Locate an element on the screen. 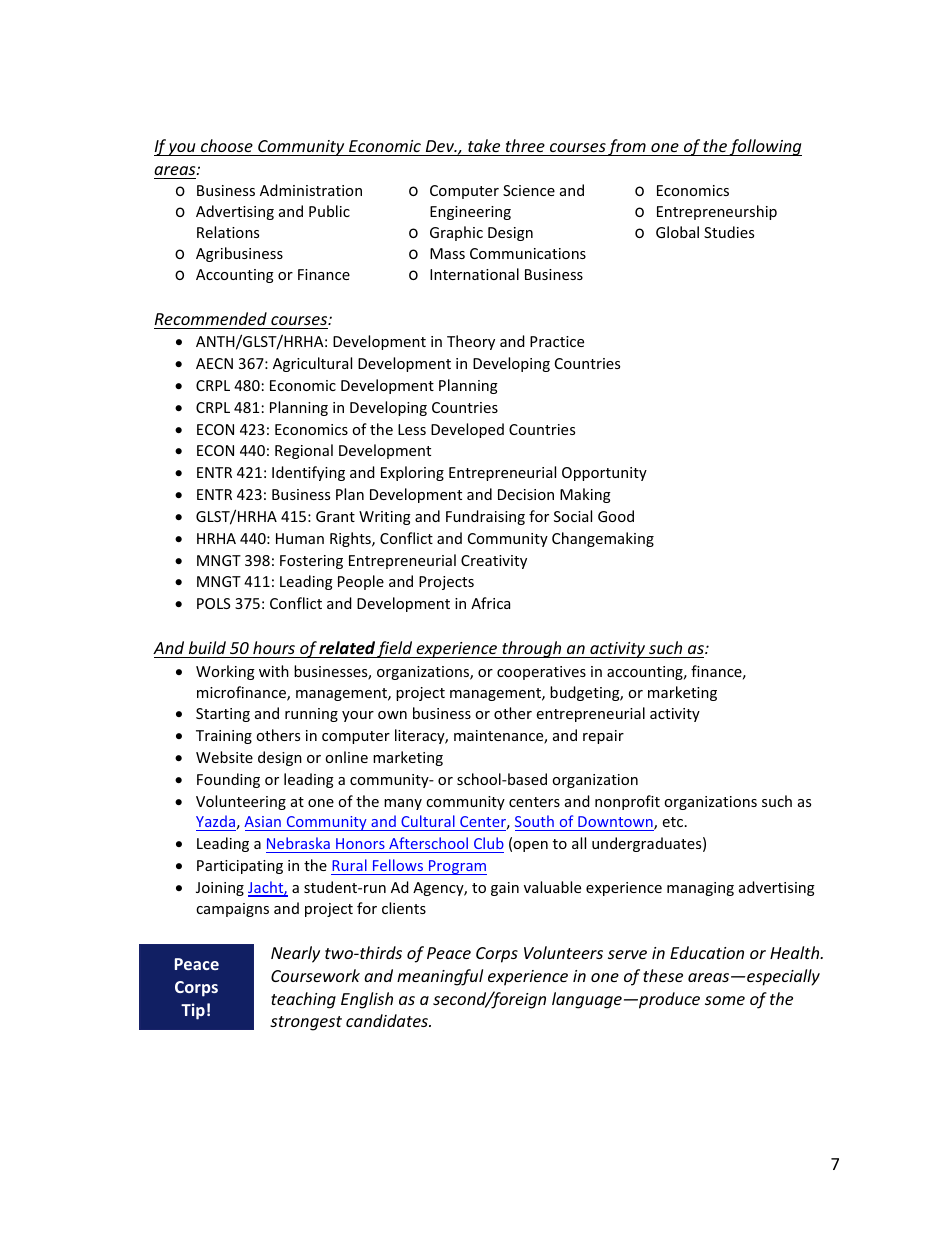 Image resolution: width=952 pixels, height=1233 pixels. take is located at coordinates (484, 145).
